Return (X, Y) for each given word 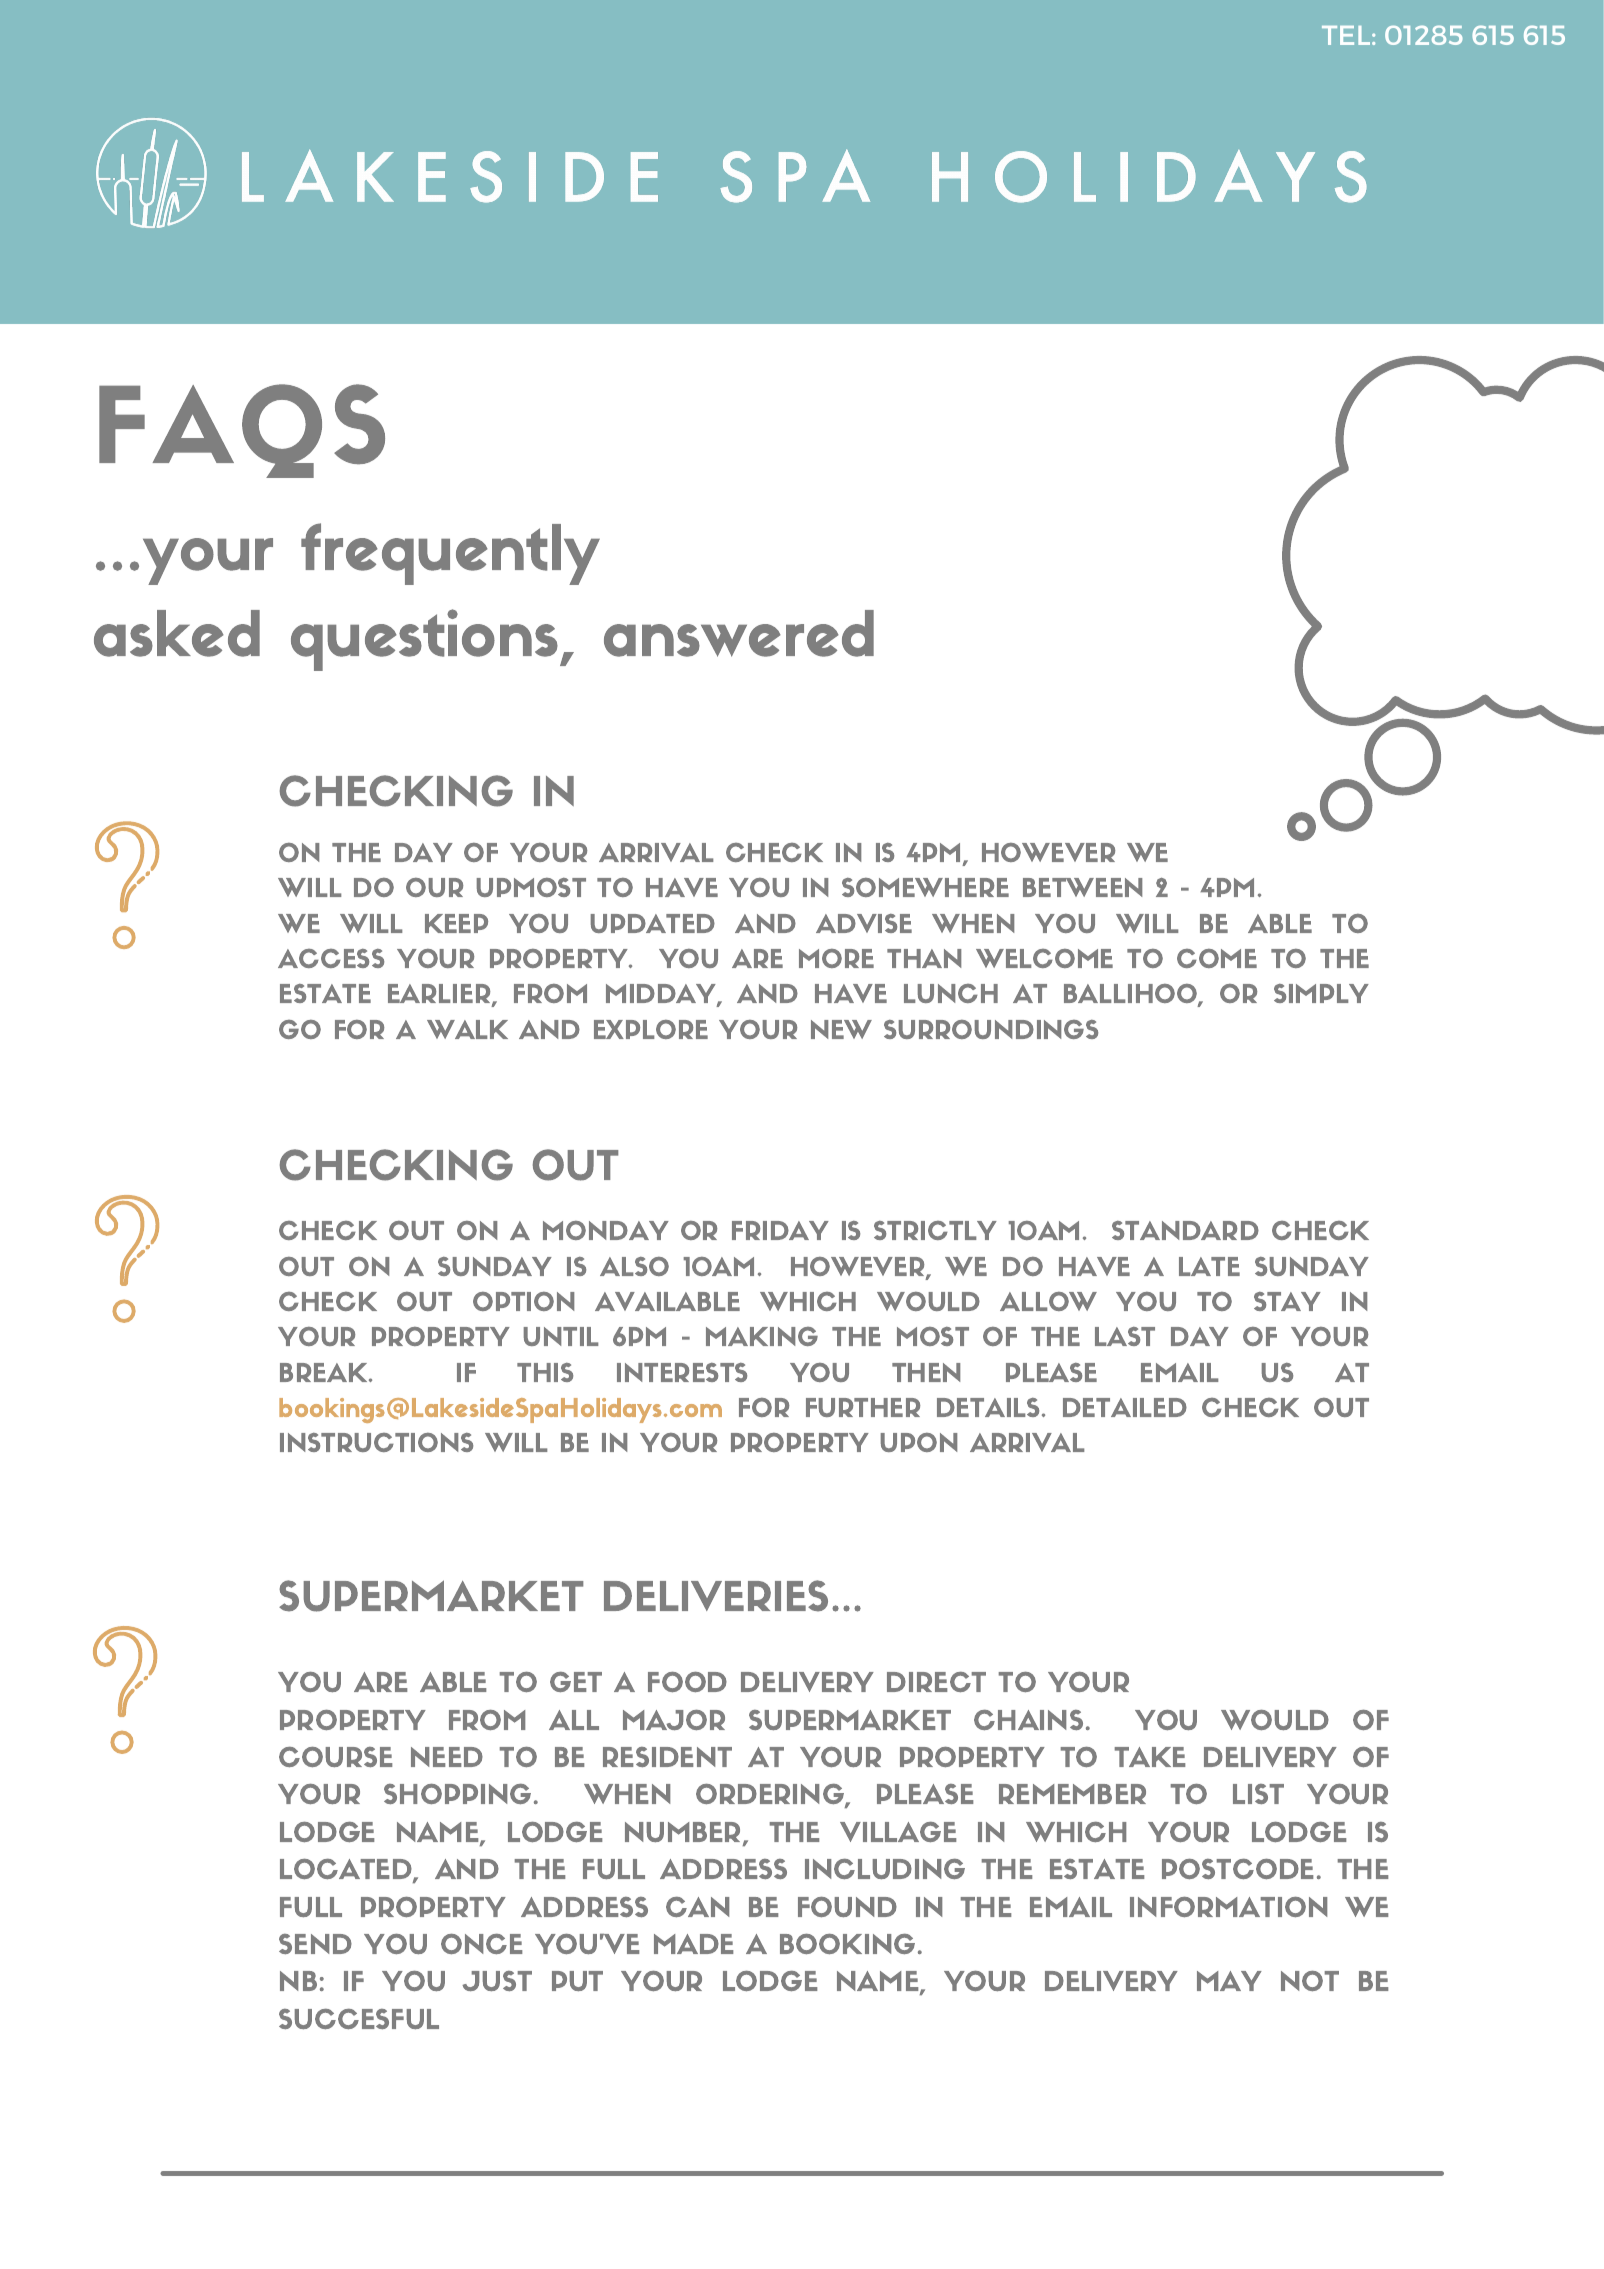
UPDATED (653, 923)
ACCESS (331, 958)
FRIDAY (780, 1230)
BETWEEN (1082, 887)
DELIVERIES (716, 1596)
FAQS (242, 431)
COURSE (335, 1757)
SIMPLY (1321, 993)
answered (739, 633)
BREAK (325, 1372)
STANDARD (1185, 1230)
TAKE (1150, 1757)
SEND (315, 1944)
